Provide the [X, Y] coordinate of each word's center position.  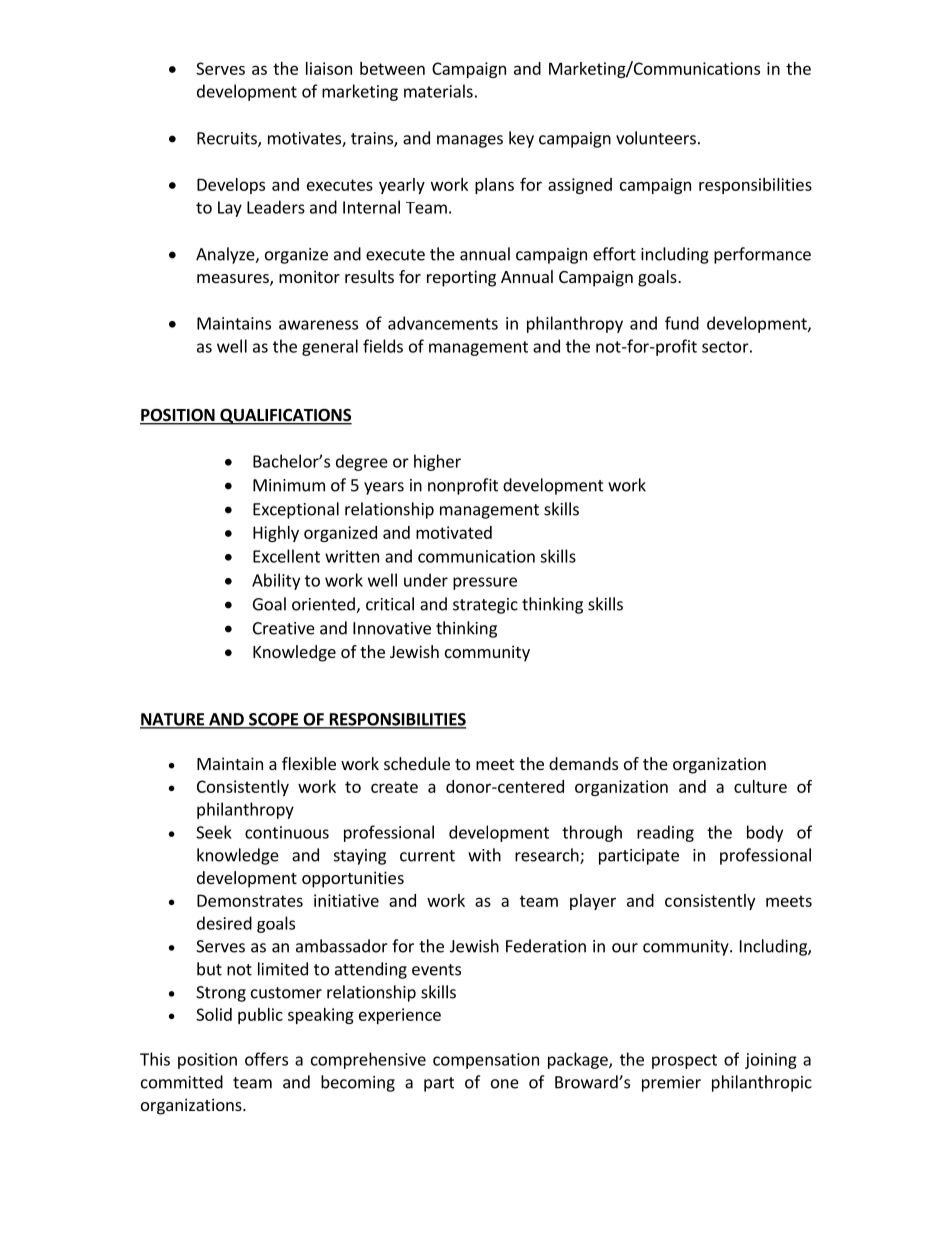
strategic [485, 606]
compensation [486, 1061]
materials [438, 91]
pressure [485, 583]
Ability [276, 581]
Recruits [228, 139]
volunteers [656, 138]
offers [266, 1059]
